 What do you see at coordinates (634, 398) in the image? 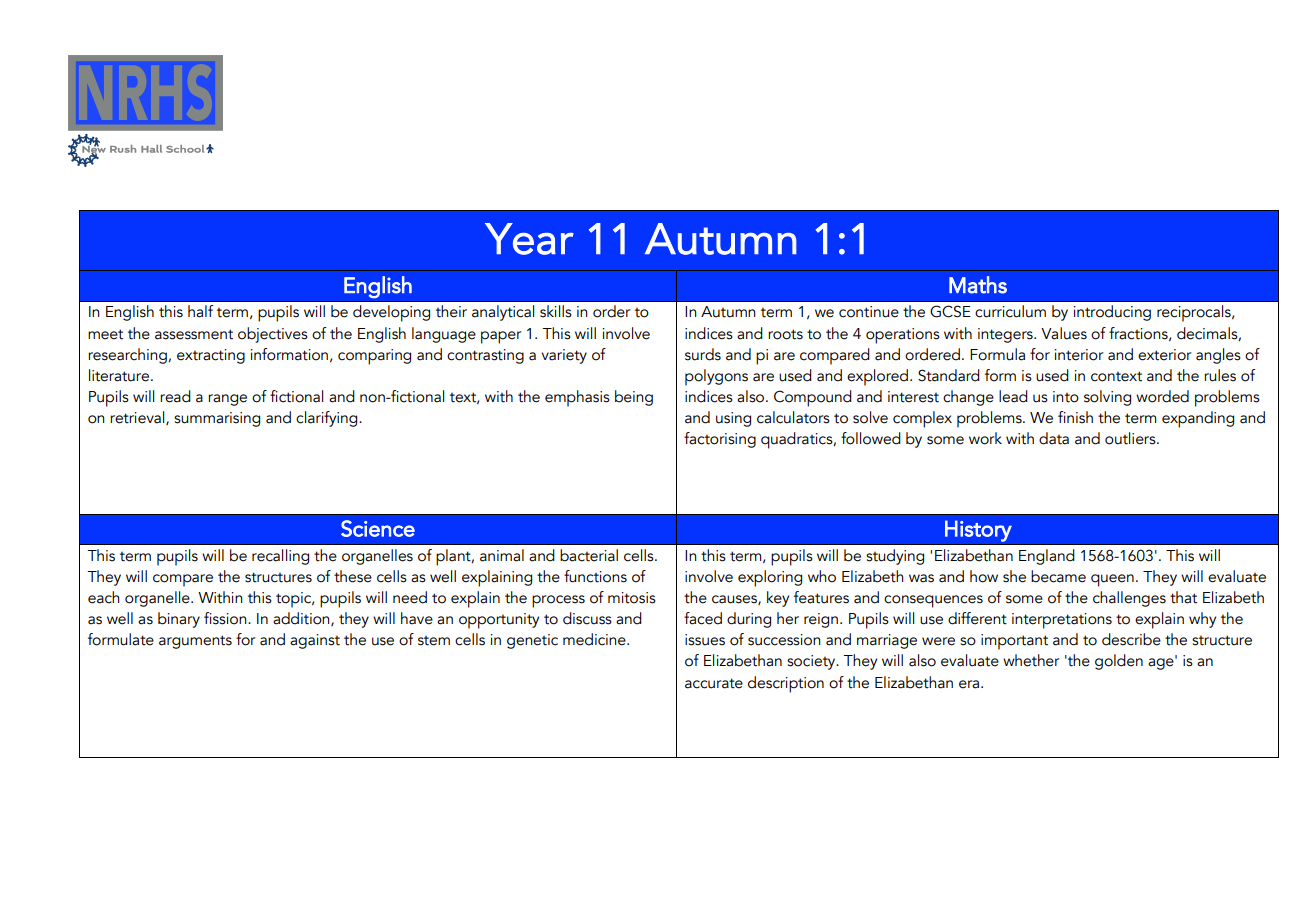
I see `being` at bounding box center [634, 398].
